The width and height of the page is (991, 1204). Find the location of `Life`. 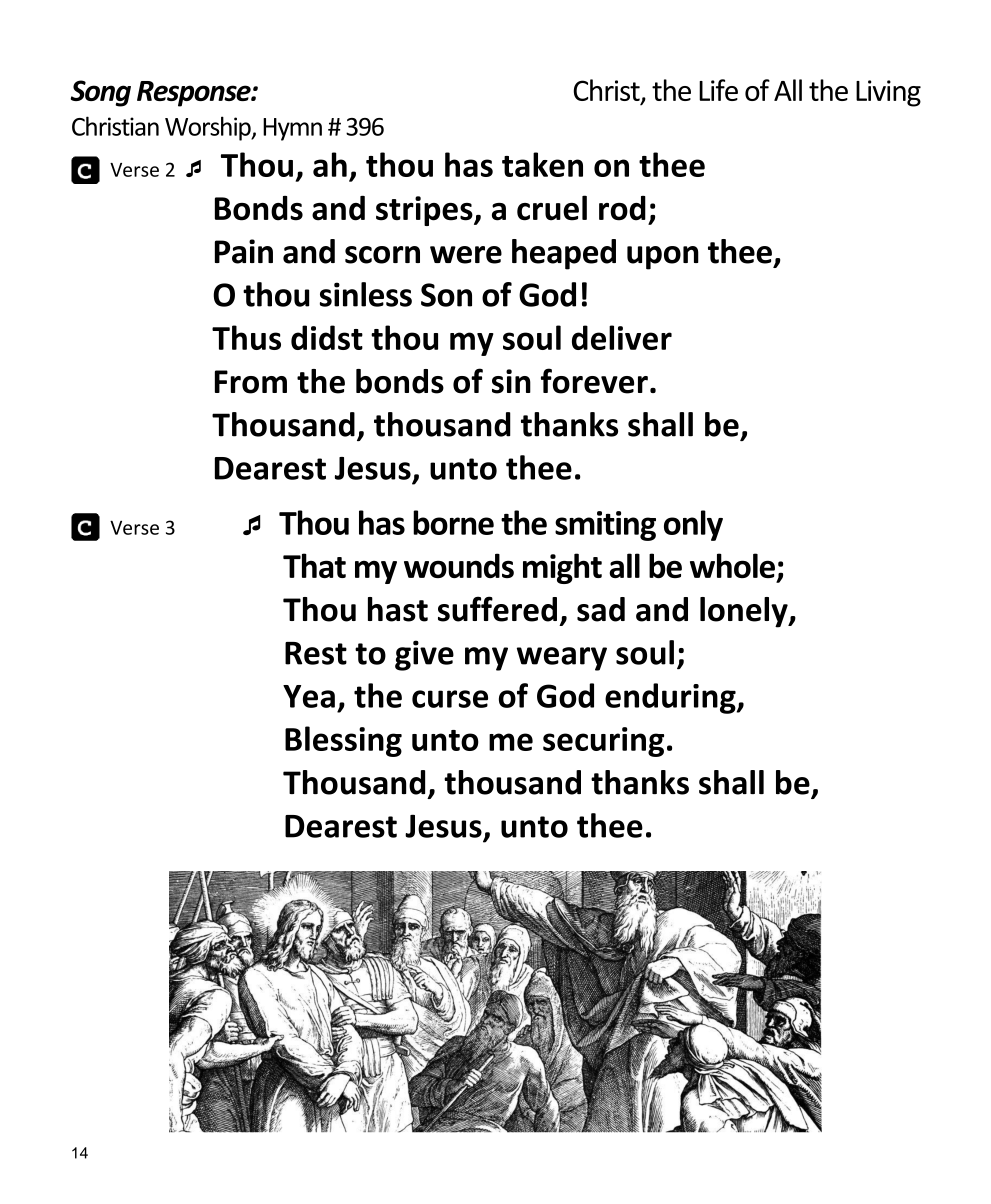

Life is located at coordinates (718, 90).
